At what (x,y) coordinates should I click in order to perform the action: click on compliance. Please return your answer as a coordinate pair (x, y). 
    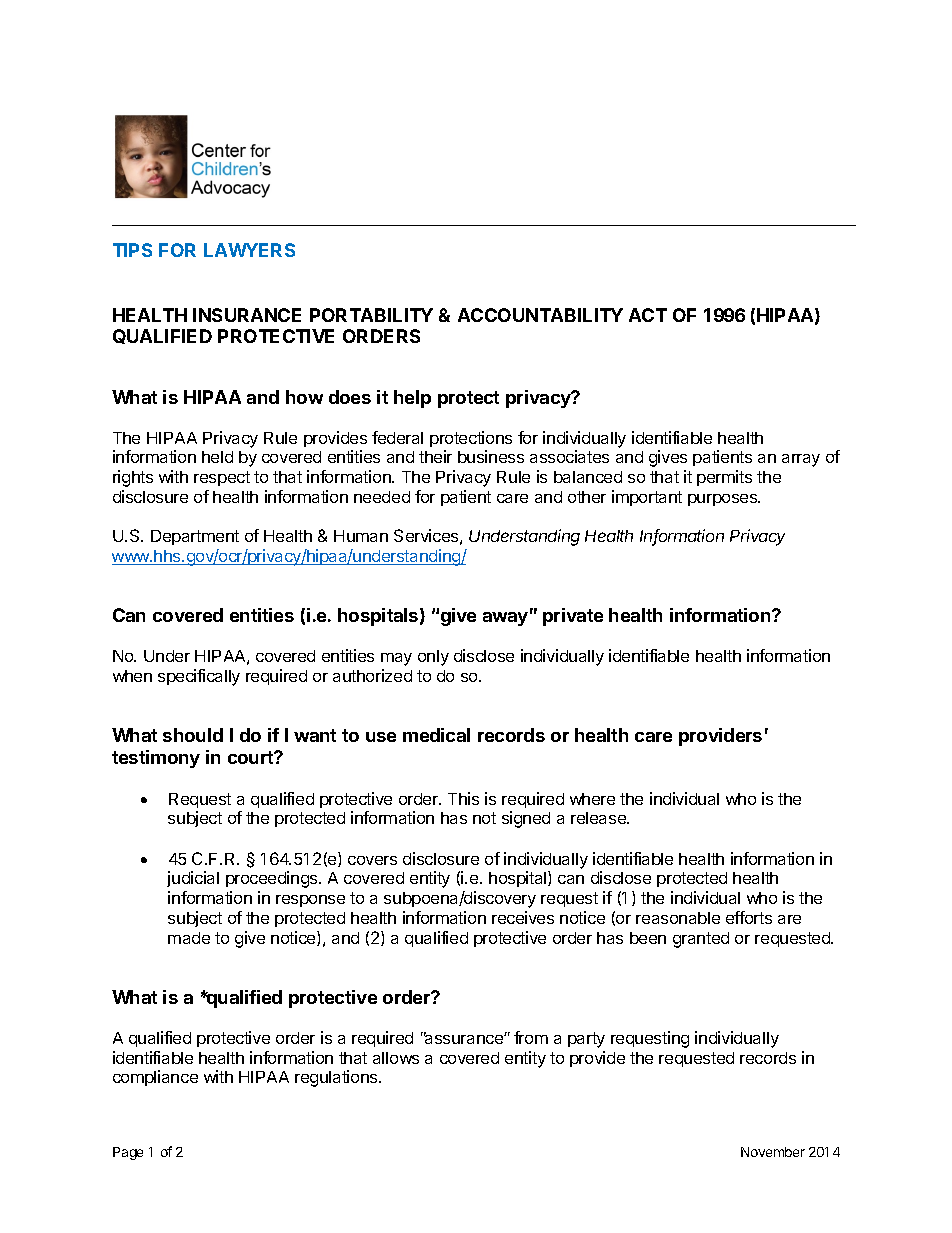
    Looking at the image, I should click on (155, 1078).
